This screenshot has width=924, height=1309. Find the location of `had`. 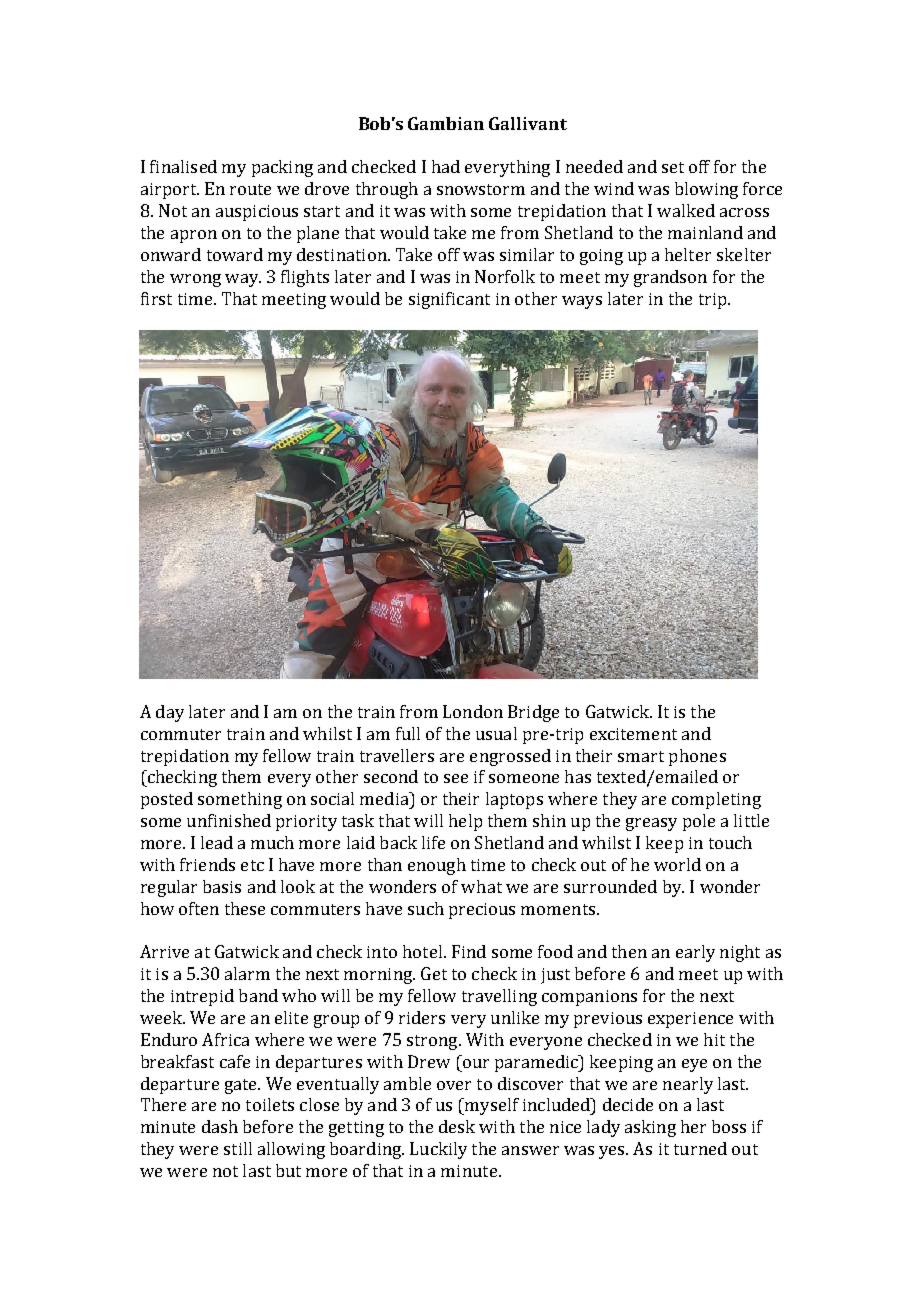

had is located at coordinates (446, 166).
